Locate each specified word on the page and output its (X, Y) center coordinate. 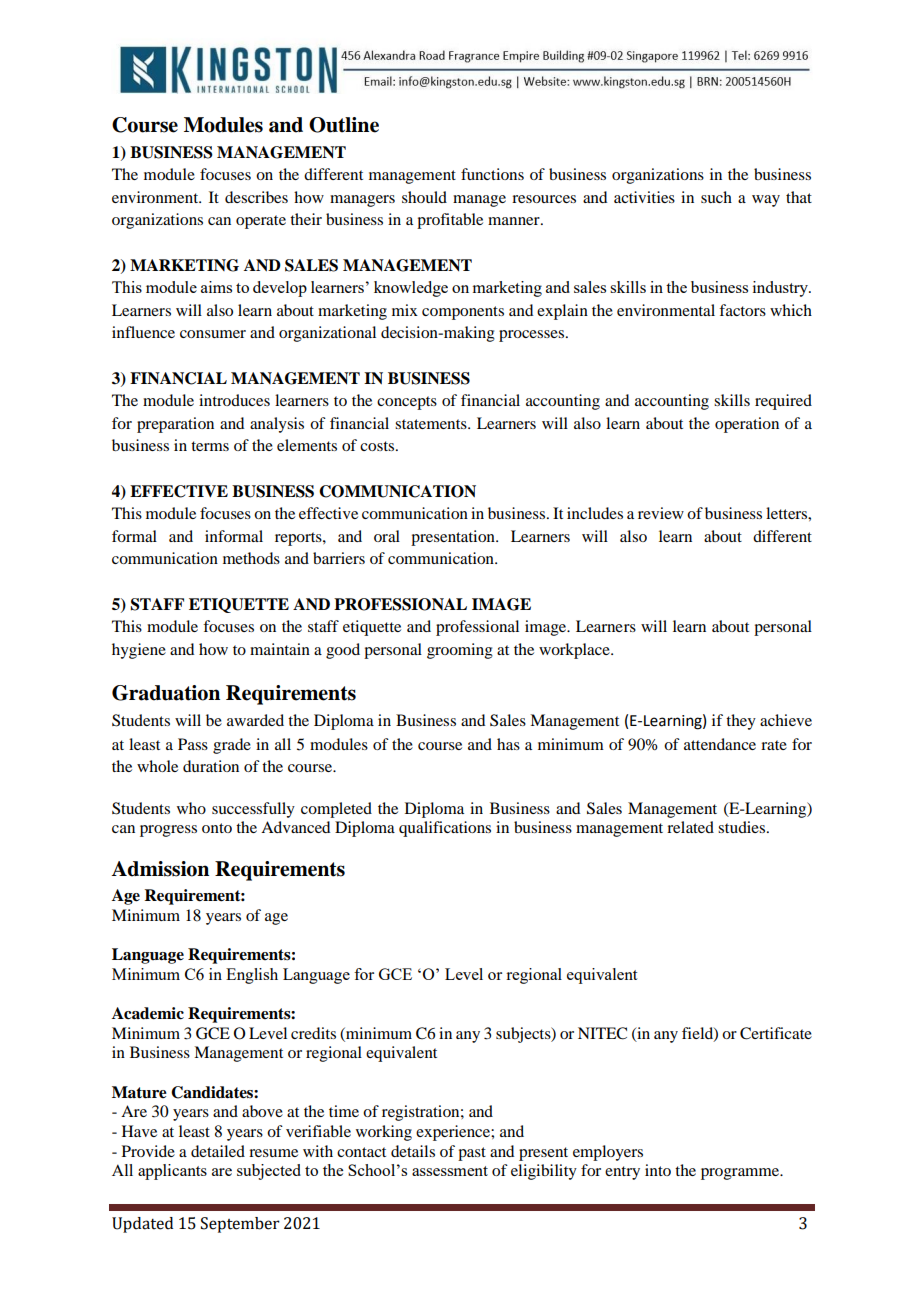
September (240, 1225)
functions (492, 174)
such (716, 197)
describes (256, 197)
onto (217, 828)
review (661, 513)
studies (741, 827)
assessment (450, 1171)
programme (741, 1174)
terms (210, 446)
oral (387, 536)
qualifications (445, 829)
